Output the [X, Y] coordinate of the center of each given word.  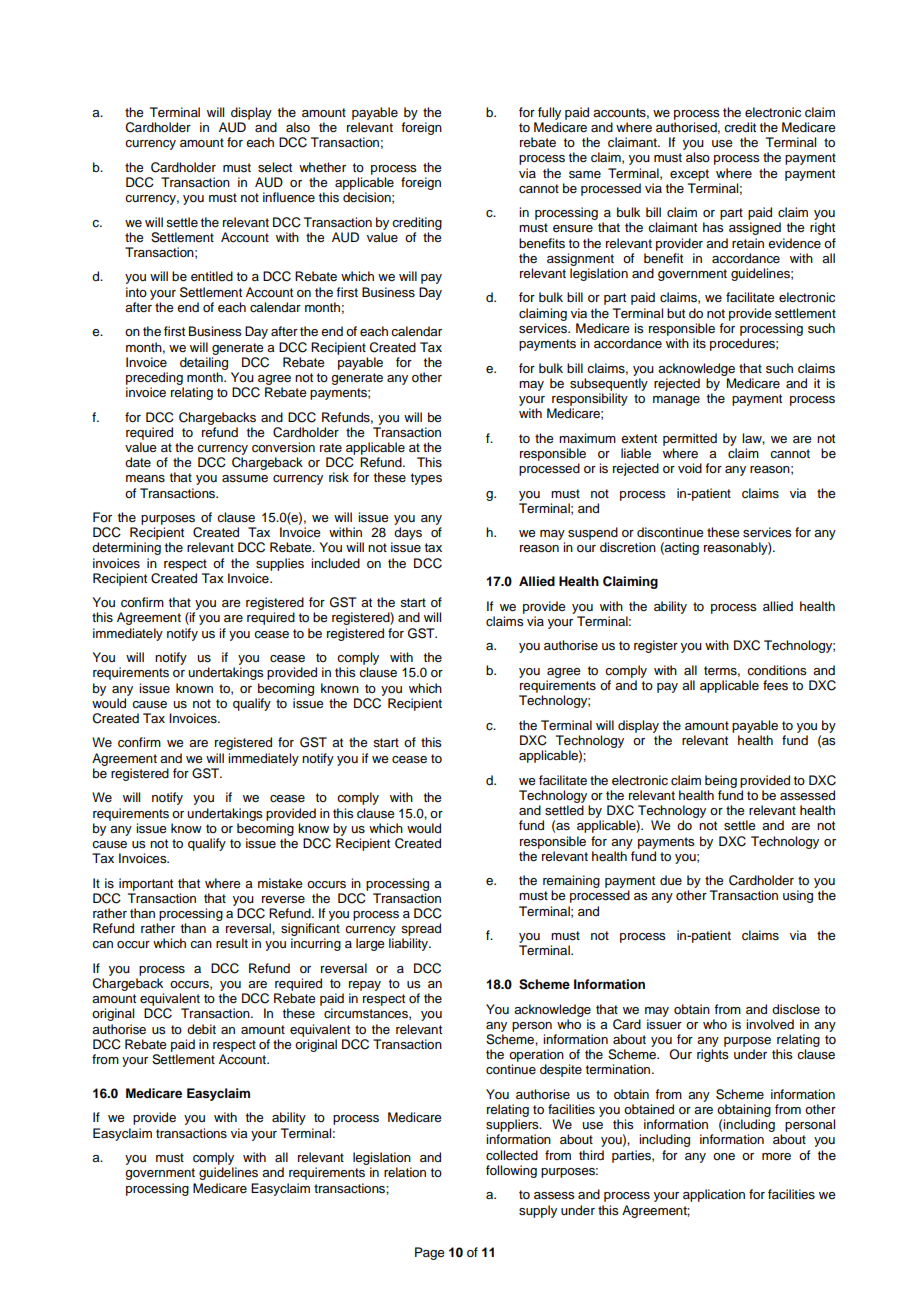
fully [549, 113]
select [275, 167]
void [690, 468]
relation [405, 1172]
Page [430, 1253]
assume [245, 479]
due [671, 880]
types [426, 479]
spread [421, 929]
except [689, 175]
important [146, 884]
